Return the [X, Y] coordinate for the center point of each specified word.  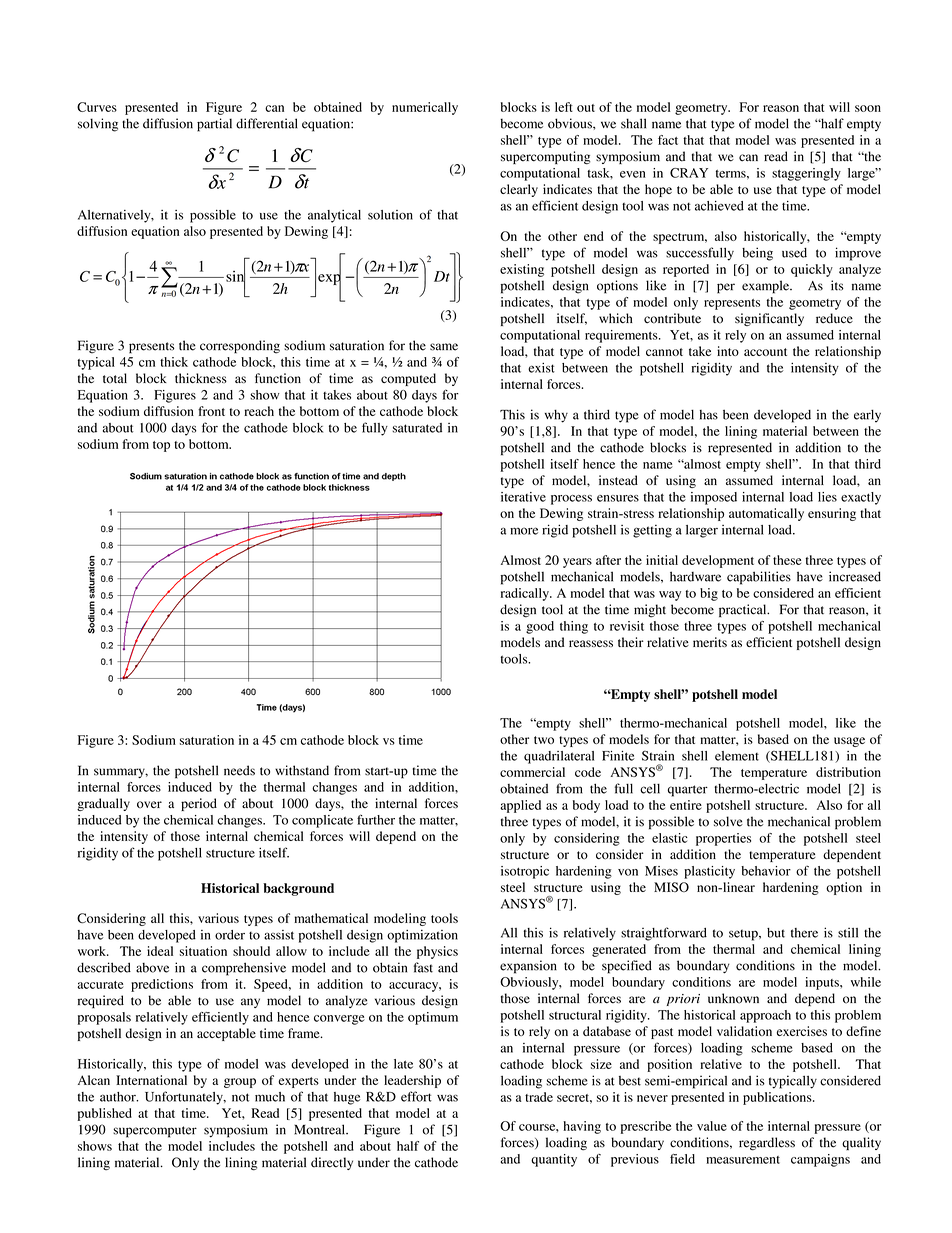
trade [539, 1097]
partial [214, 125]
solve [728, 821]
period [199, 804]
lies [827, 497]
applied [520, 806]
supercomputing [545, 157]
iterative [523, 497]
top [161, 446]
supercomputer [155, 1132]
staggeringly [806, 174]
